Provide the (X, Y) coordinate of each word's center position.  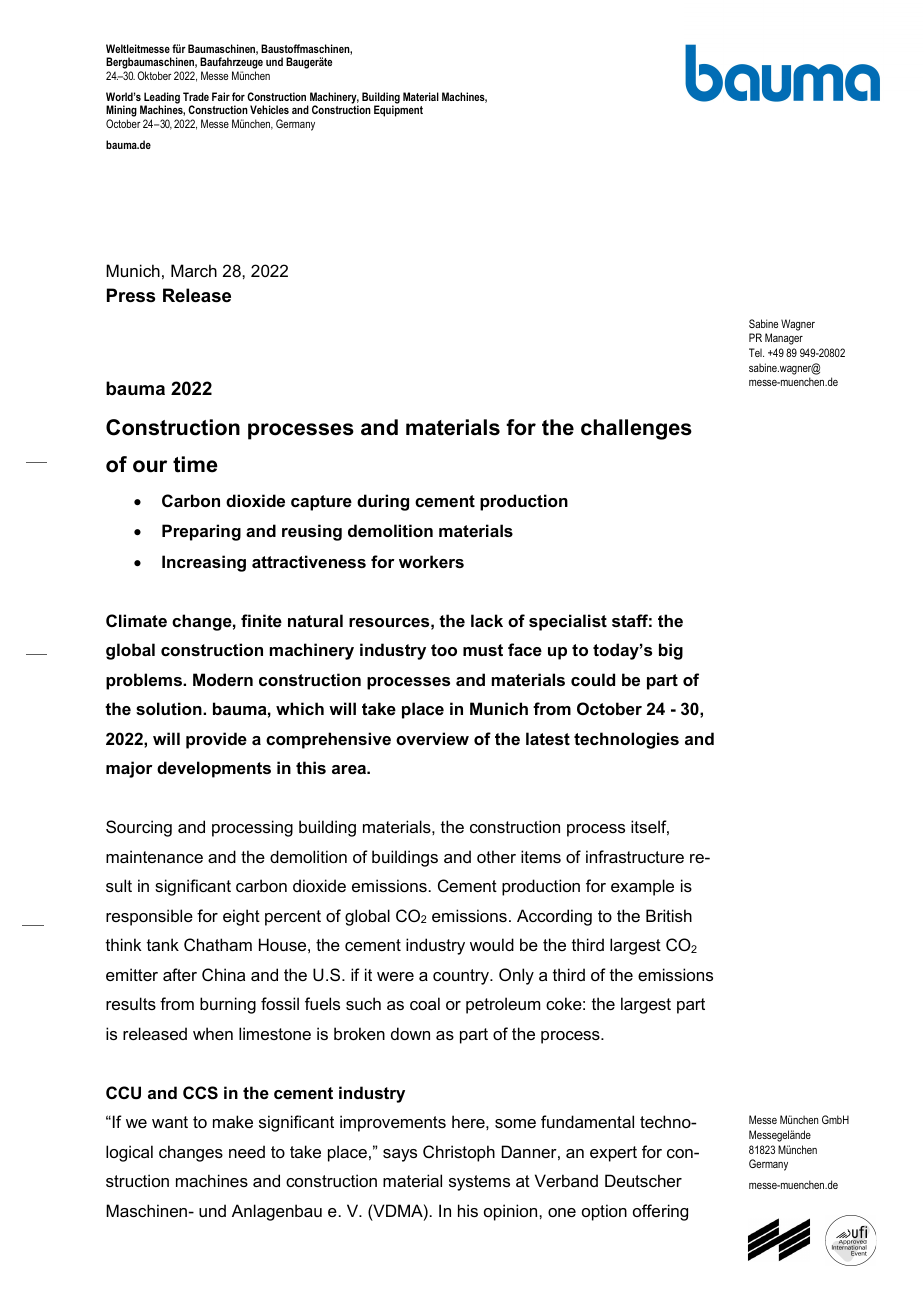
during (383, 502)
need (247, 1151)
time (195, 464)
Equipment (398, 111)
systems (479, 1183)
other (496, 856)
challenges (636, 429)
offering (660, 1212)
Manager (784, 339)
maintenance (154, 856)
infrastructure (635, 856)
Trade (196, 96)
